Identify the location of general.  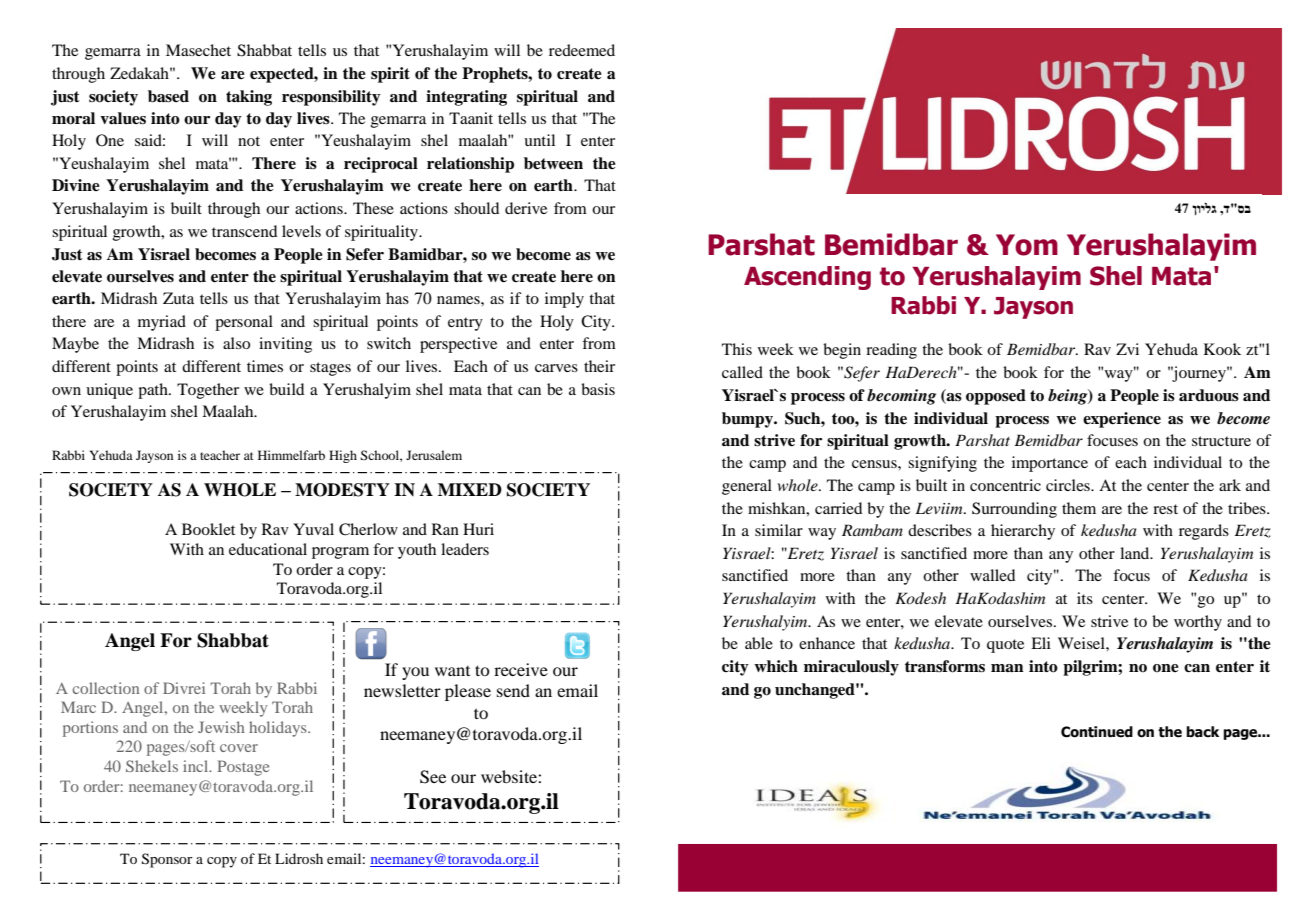
(747, 487).
